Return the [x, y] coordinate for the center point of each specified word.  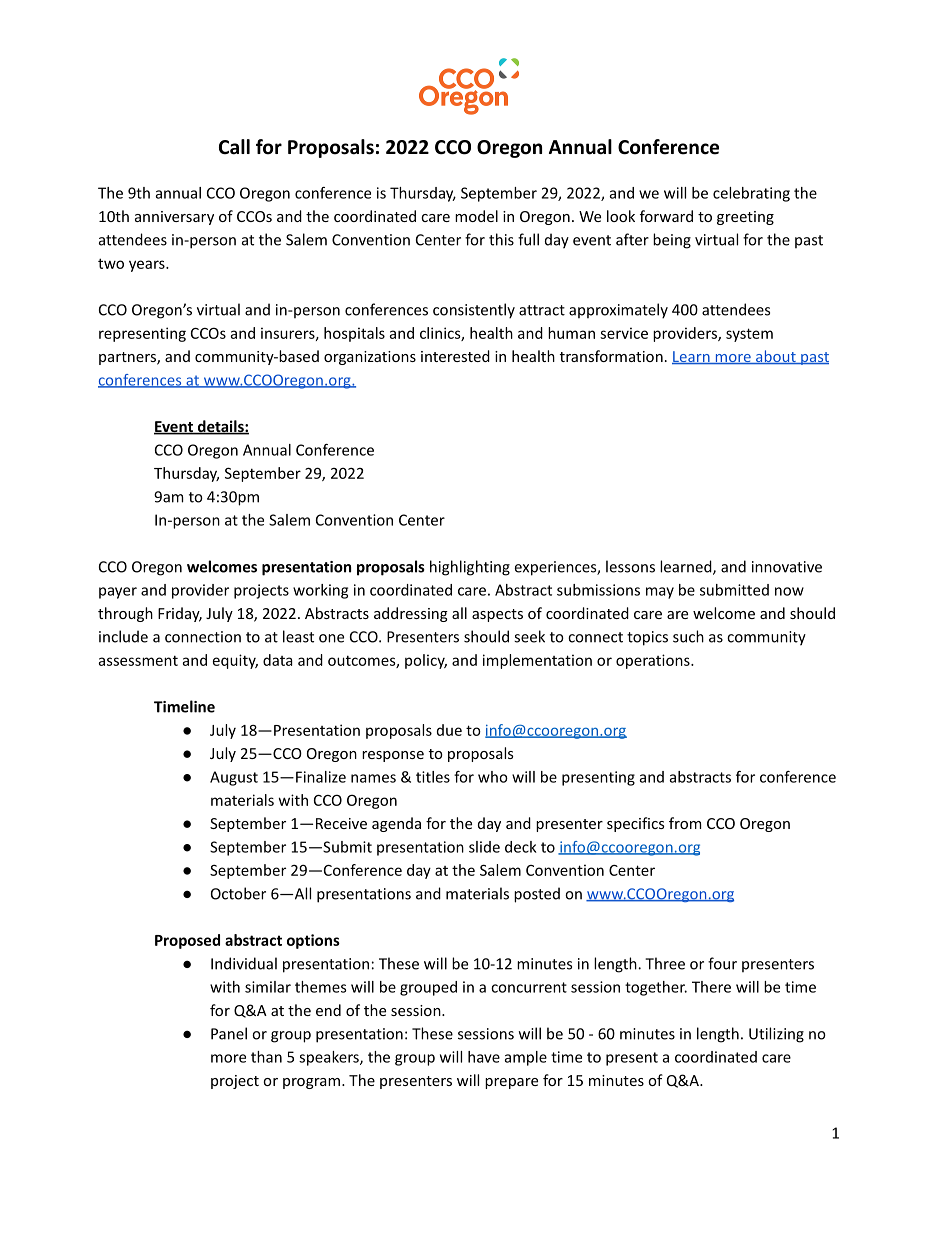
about [776, 357]
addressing [411, 614]
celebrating [751, 194]
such [688, 636]
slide [484, 847]
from [685, 823]
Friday [180, 614]
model [476, 216]
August [234, 778]
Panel [229, 1033]
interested [455, 356]
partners [128, 358]
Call [234, 147]
